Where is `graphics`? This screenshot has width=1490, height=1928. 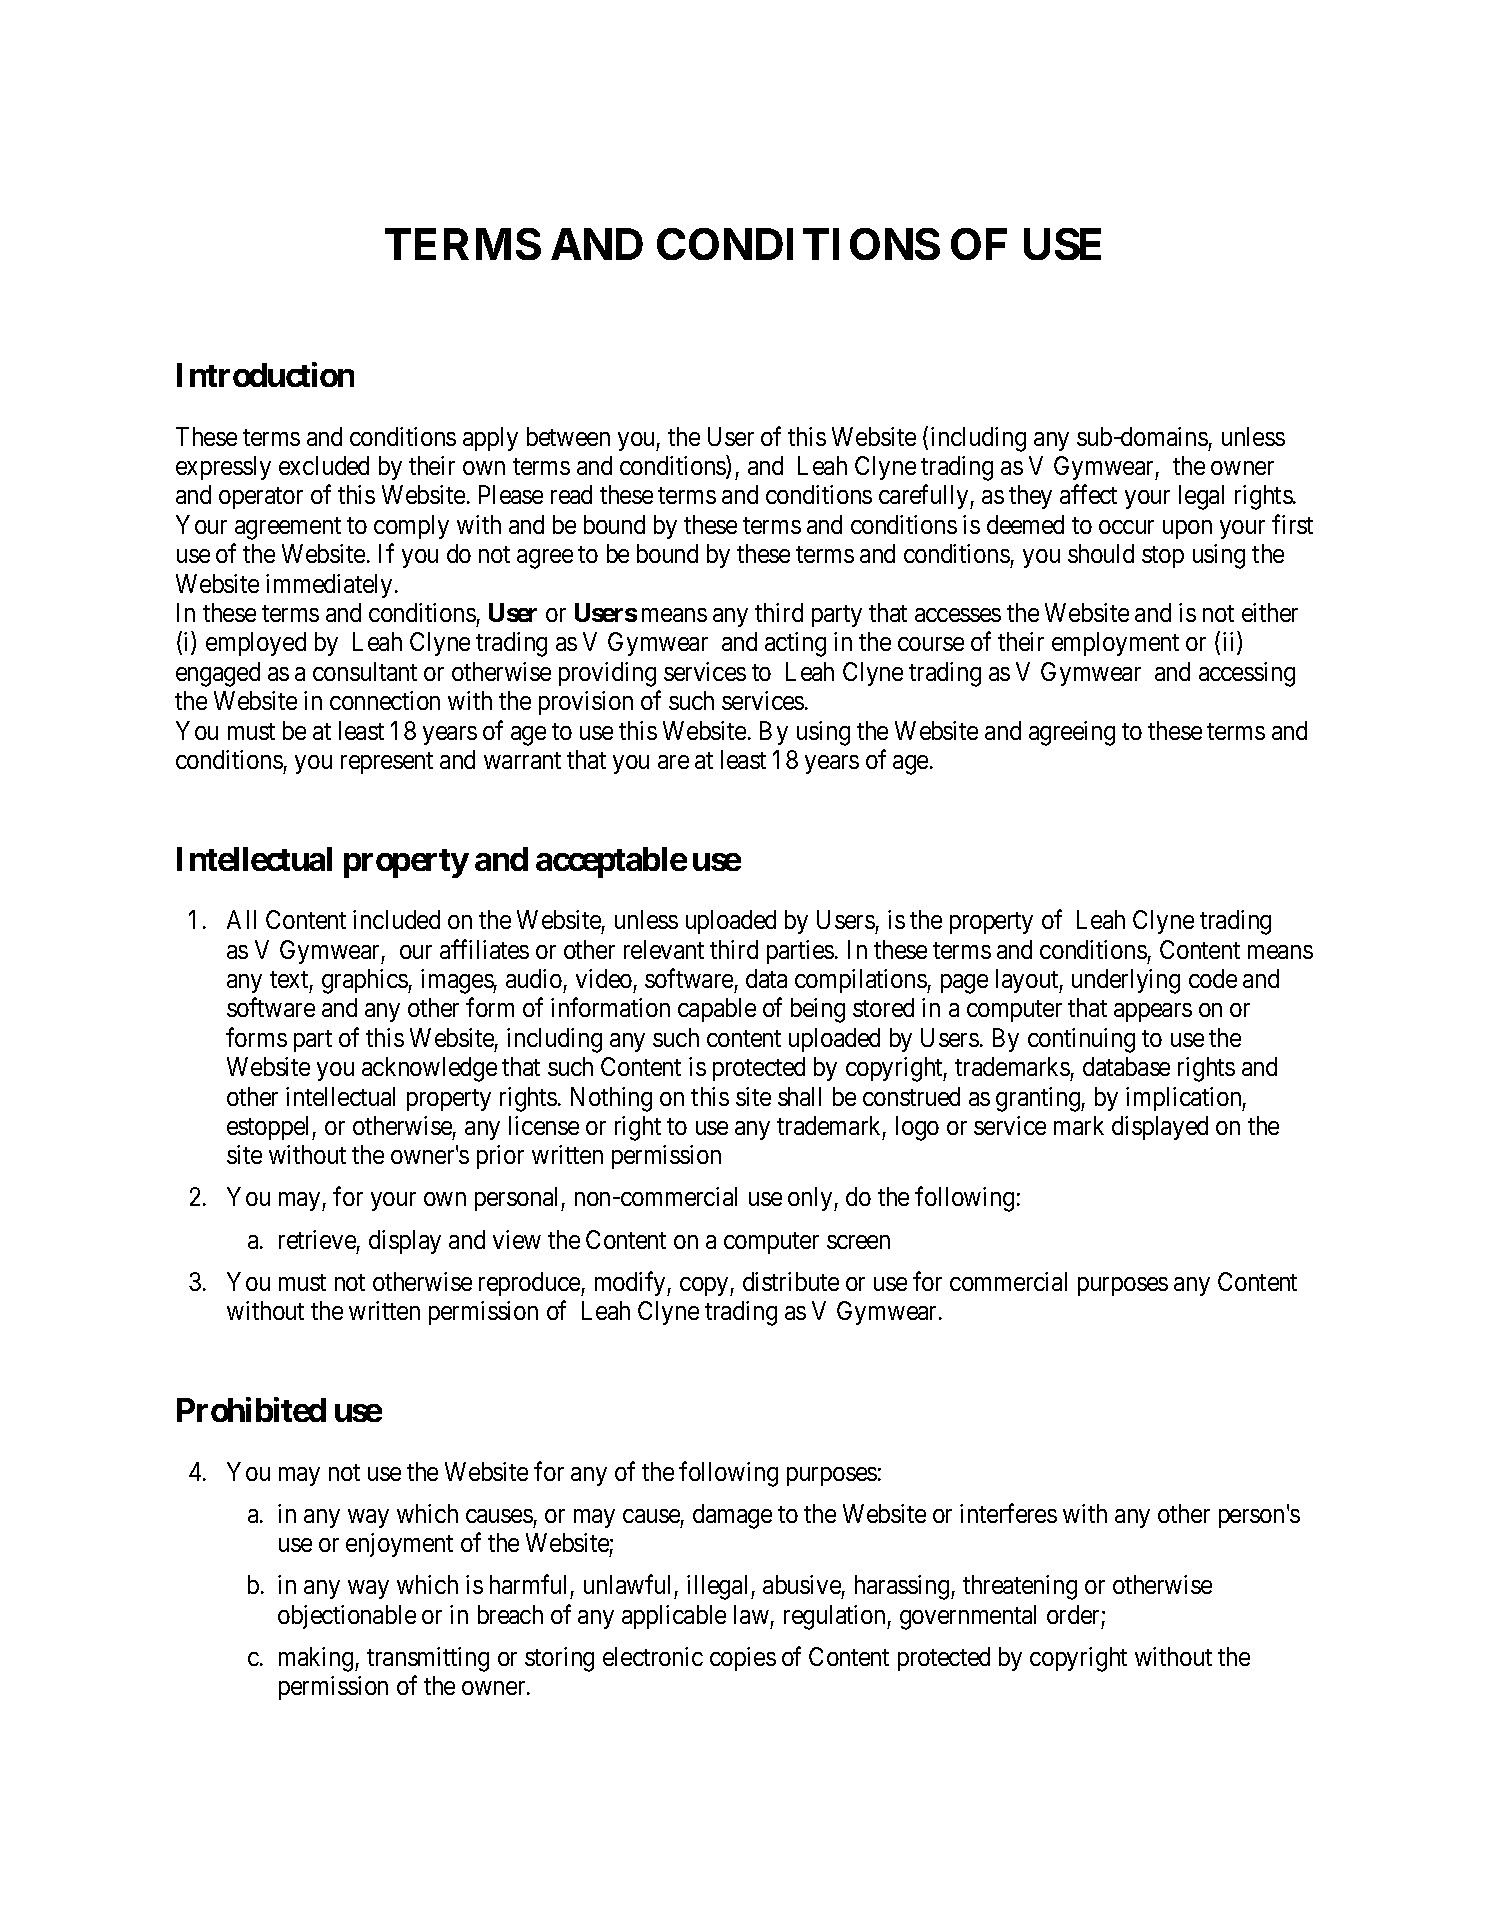 graphics is located at coordinates (365, 981).
